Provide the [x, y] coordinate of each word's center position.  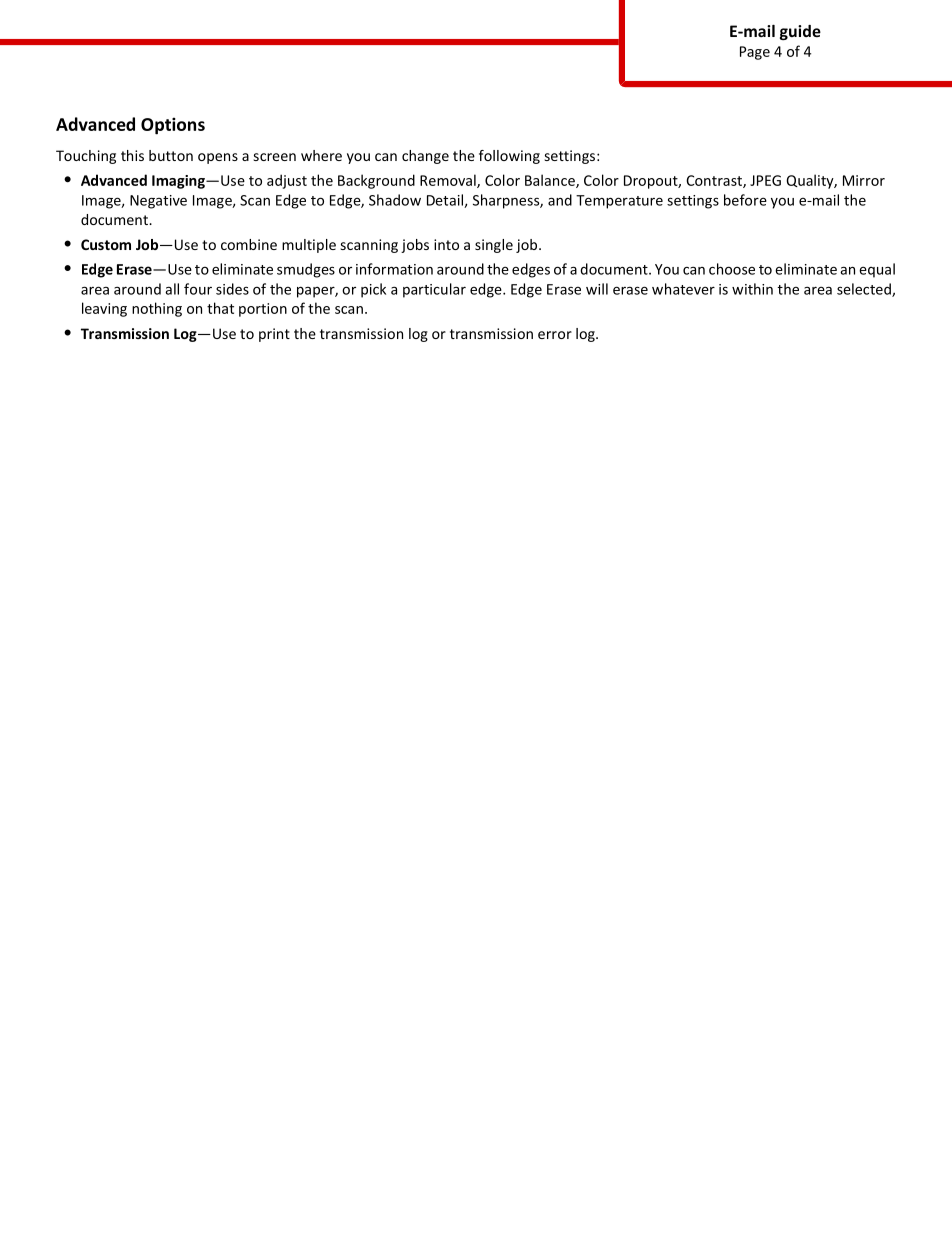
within [752, 289]
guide [800, 32]
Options [173, 126]
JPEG [765, 180]
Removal [449, 181]
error [555, 335]
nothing [157, 309]
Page [755, 53]
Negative [158, 202]
